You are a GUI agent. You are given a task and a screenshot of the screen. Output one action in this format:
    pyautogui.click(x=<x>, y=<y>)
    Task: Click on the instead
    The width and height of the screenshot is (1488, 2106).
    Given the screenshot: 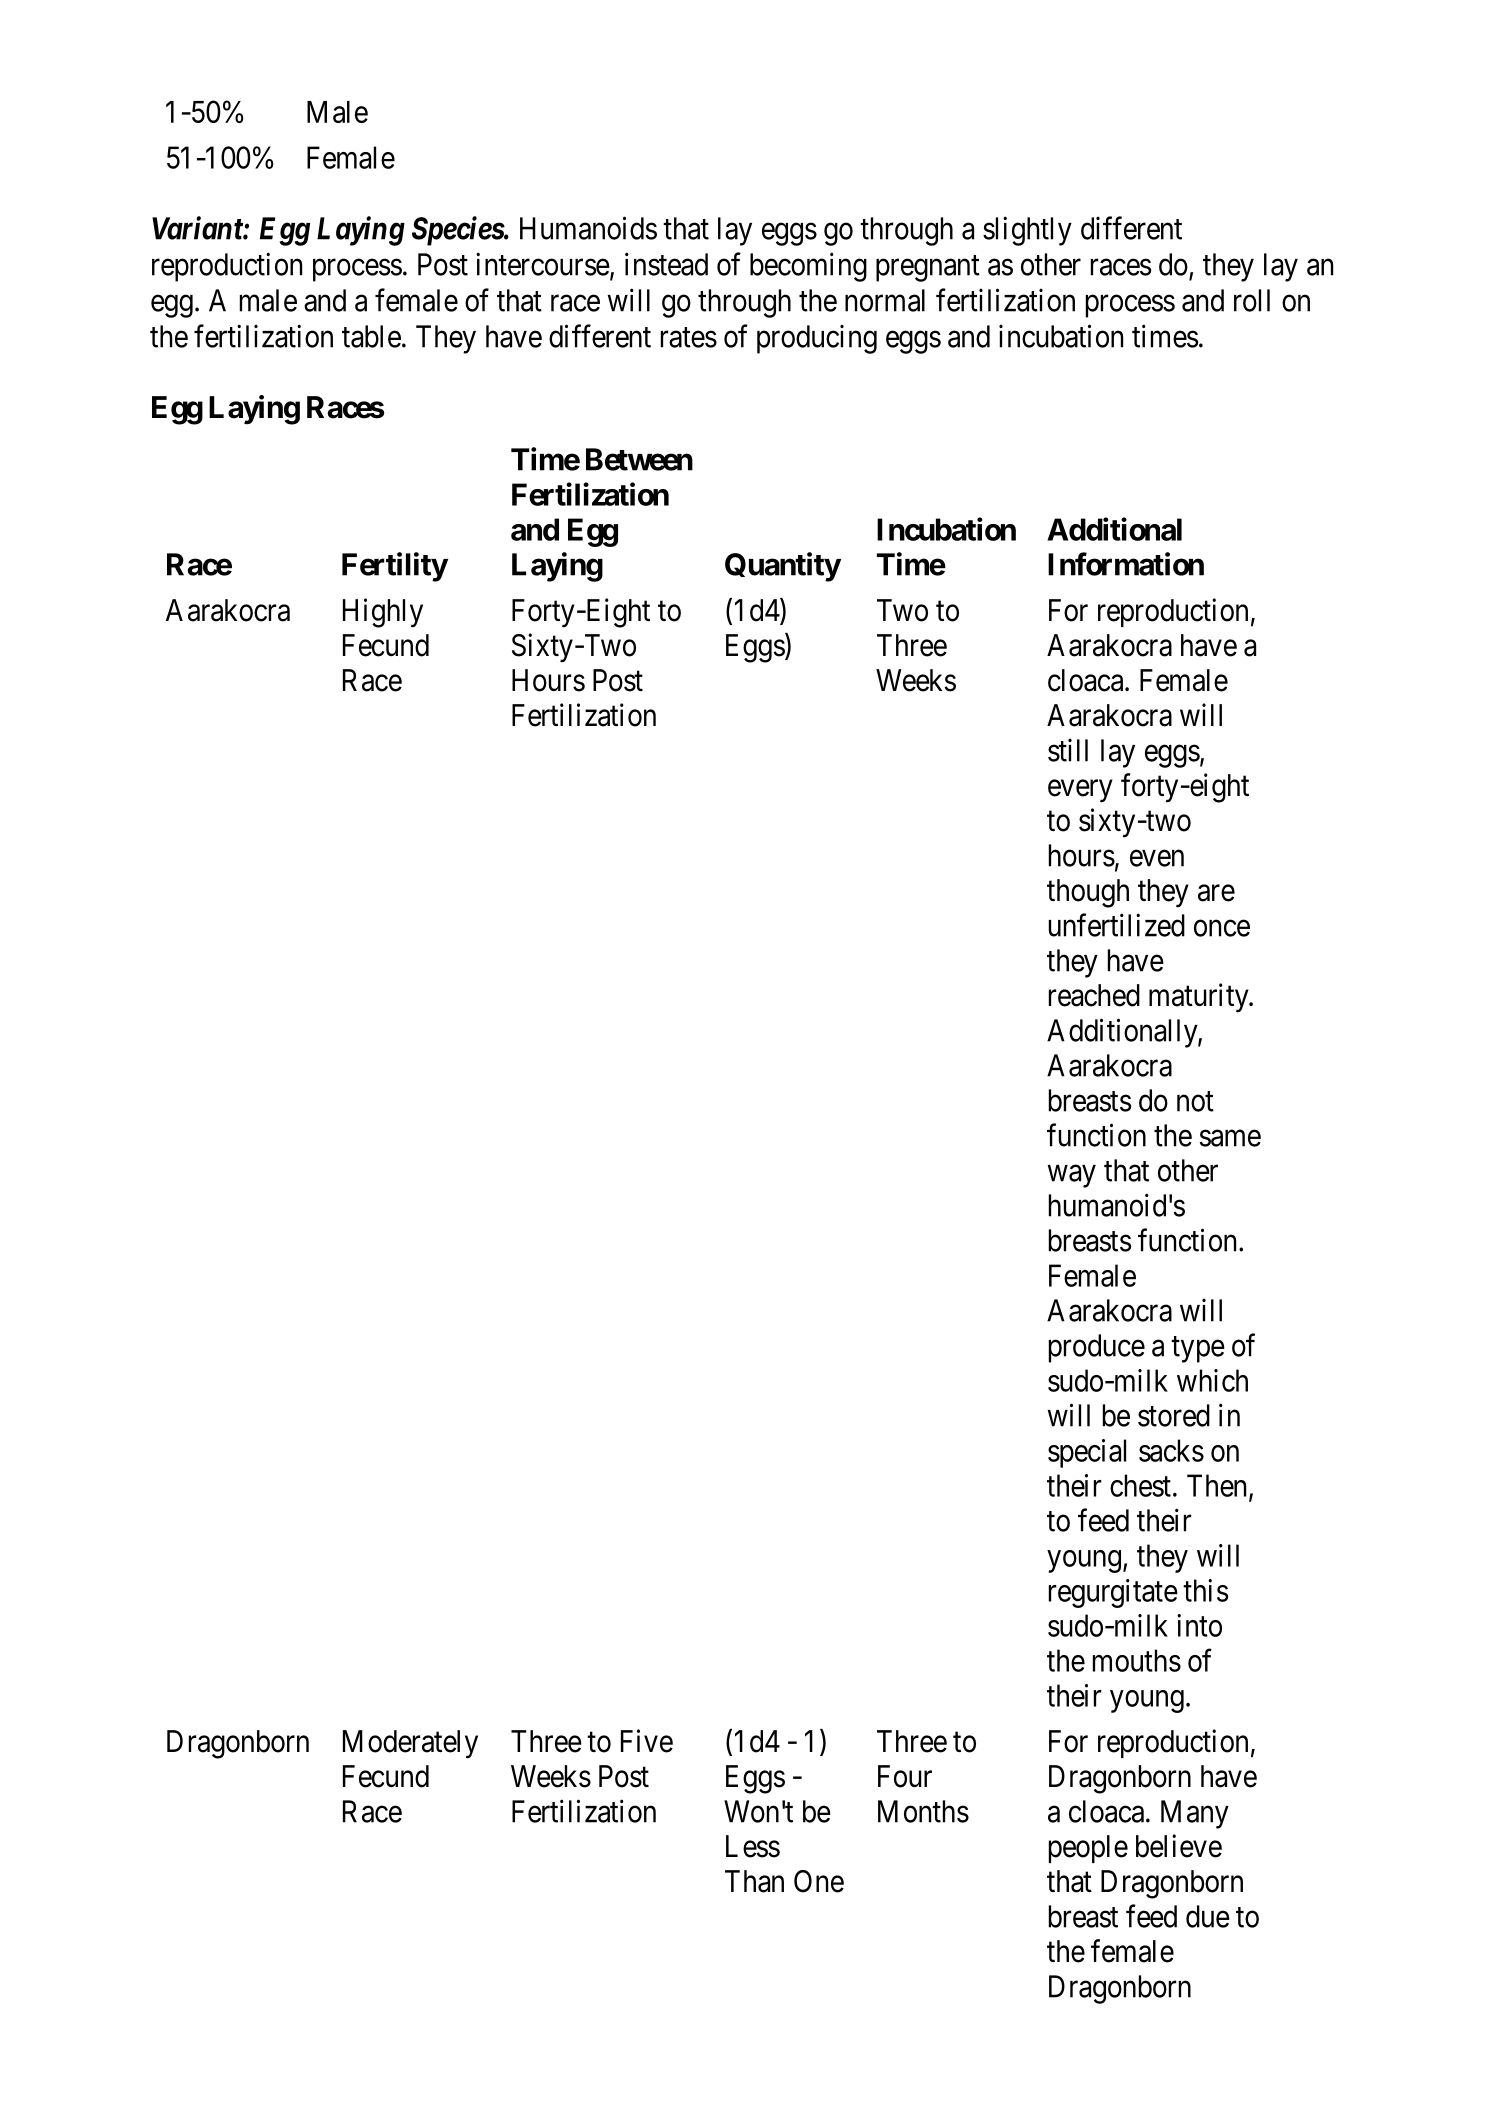 What is the action you would take?
    pyautogui.click(x=666, y=264)
